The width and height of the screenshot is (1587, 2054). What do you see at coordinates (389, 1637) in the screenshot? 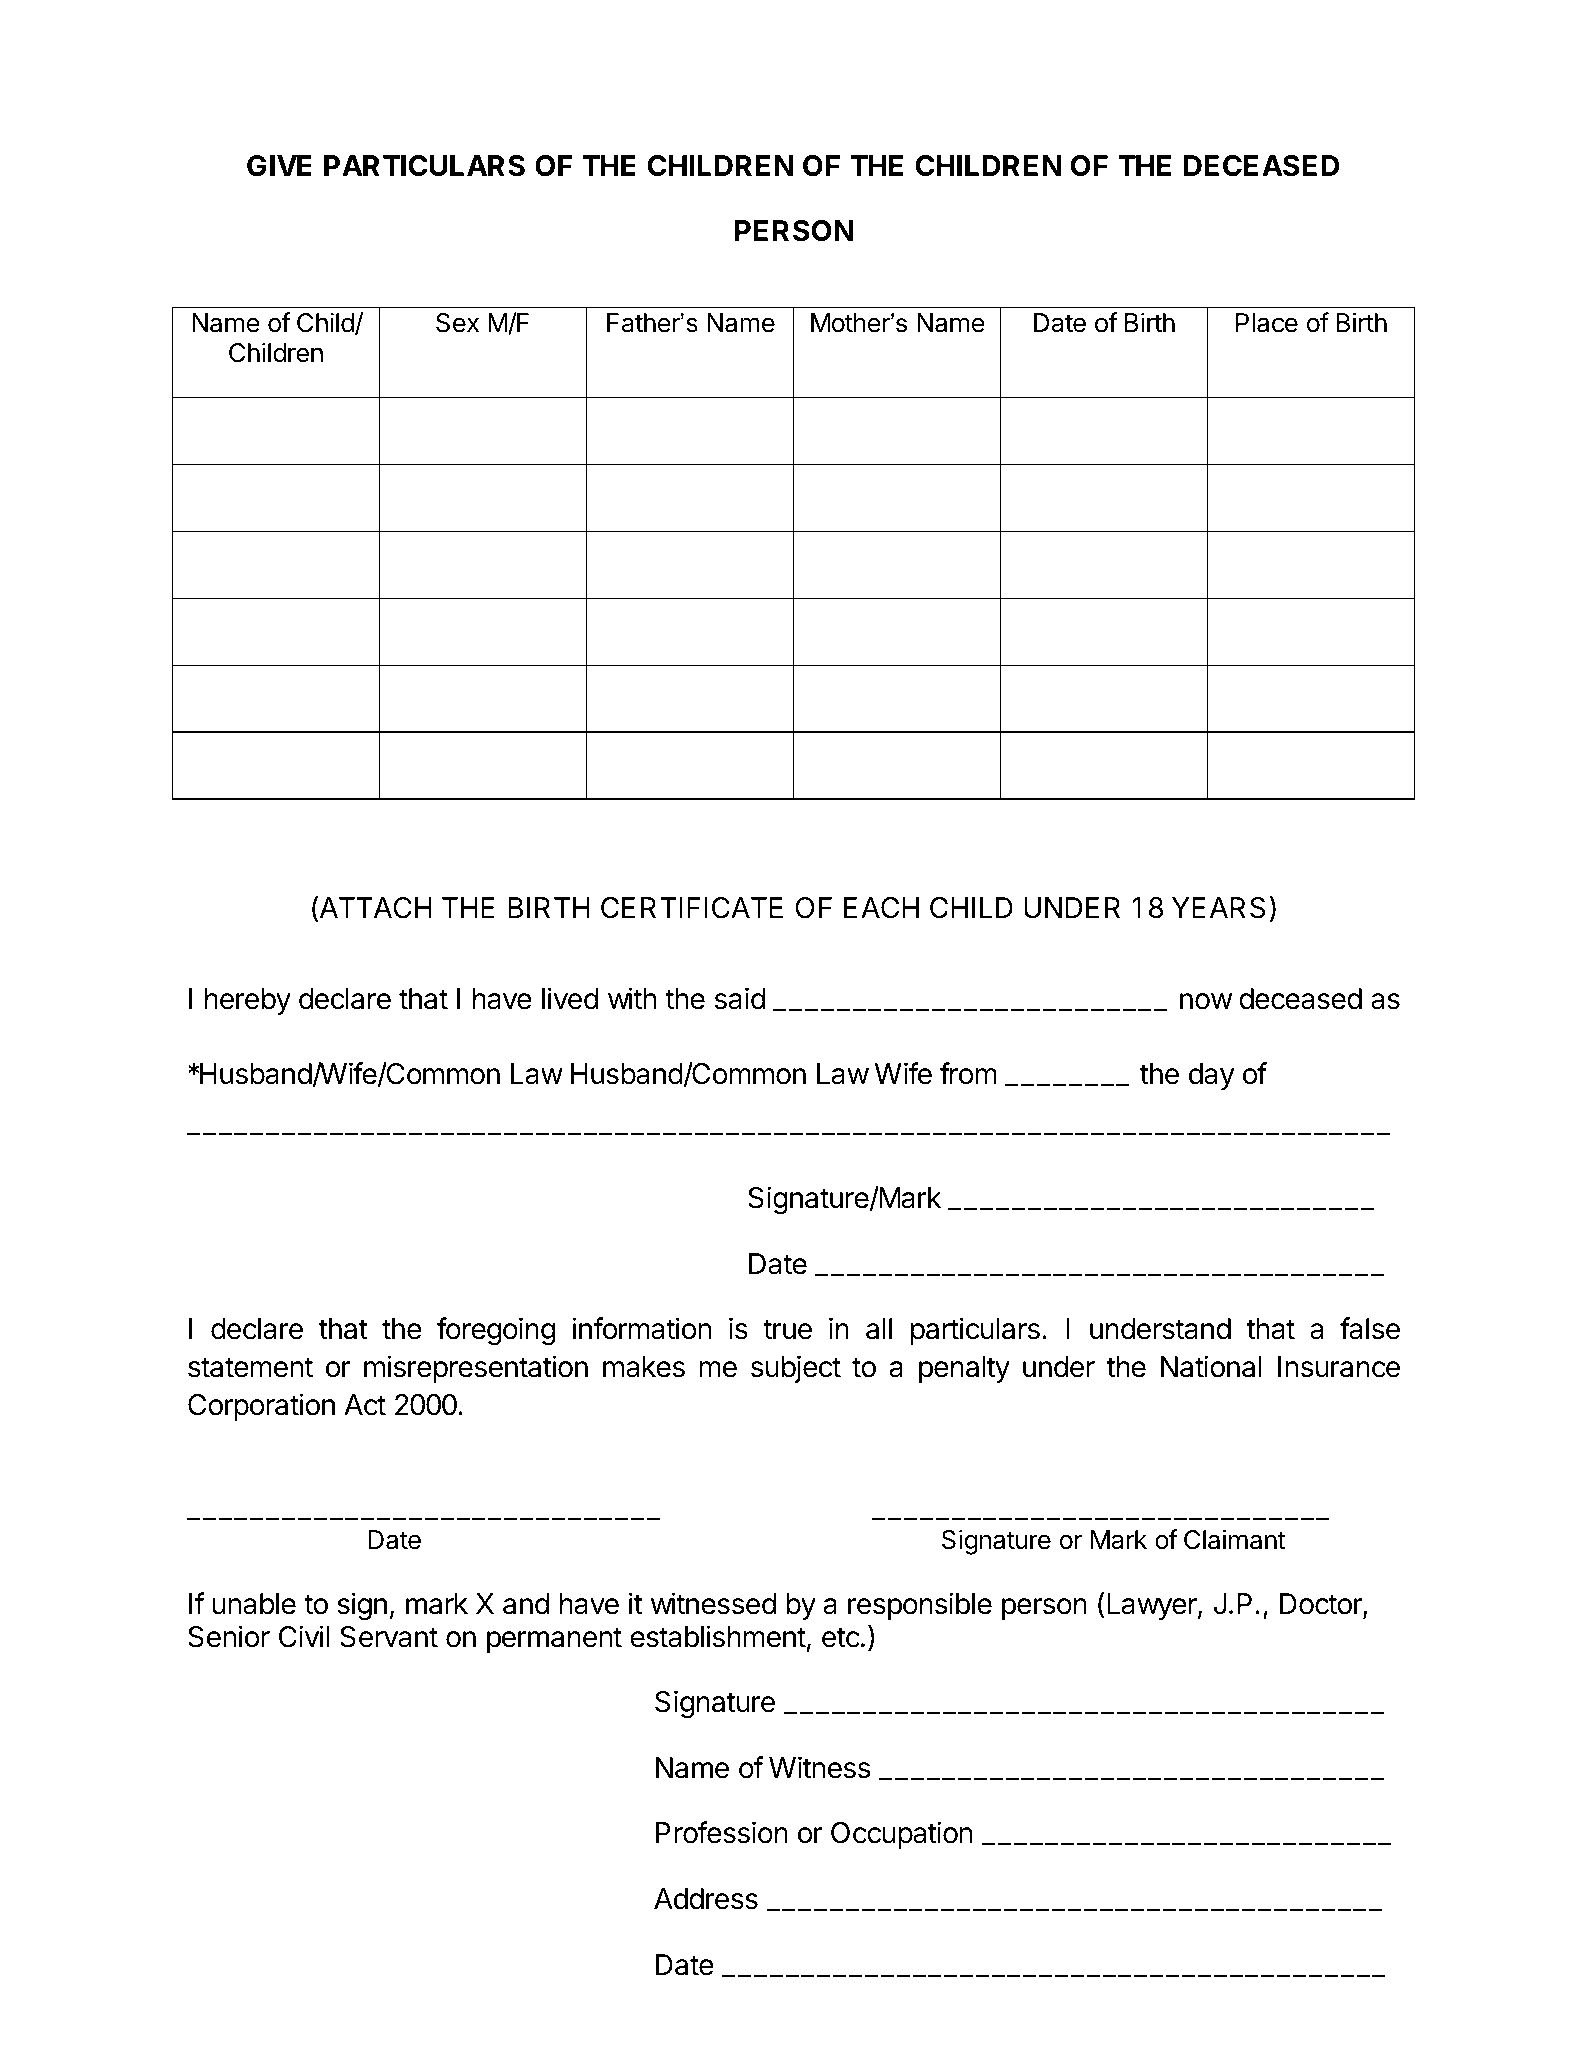
I see `Servant` at bounding box center [389, 1637].
